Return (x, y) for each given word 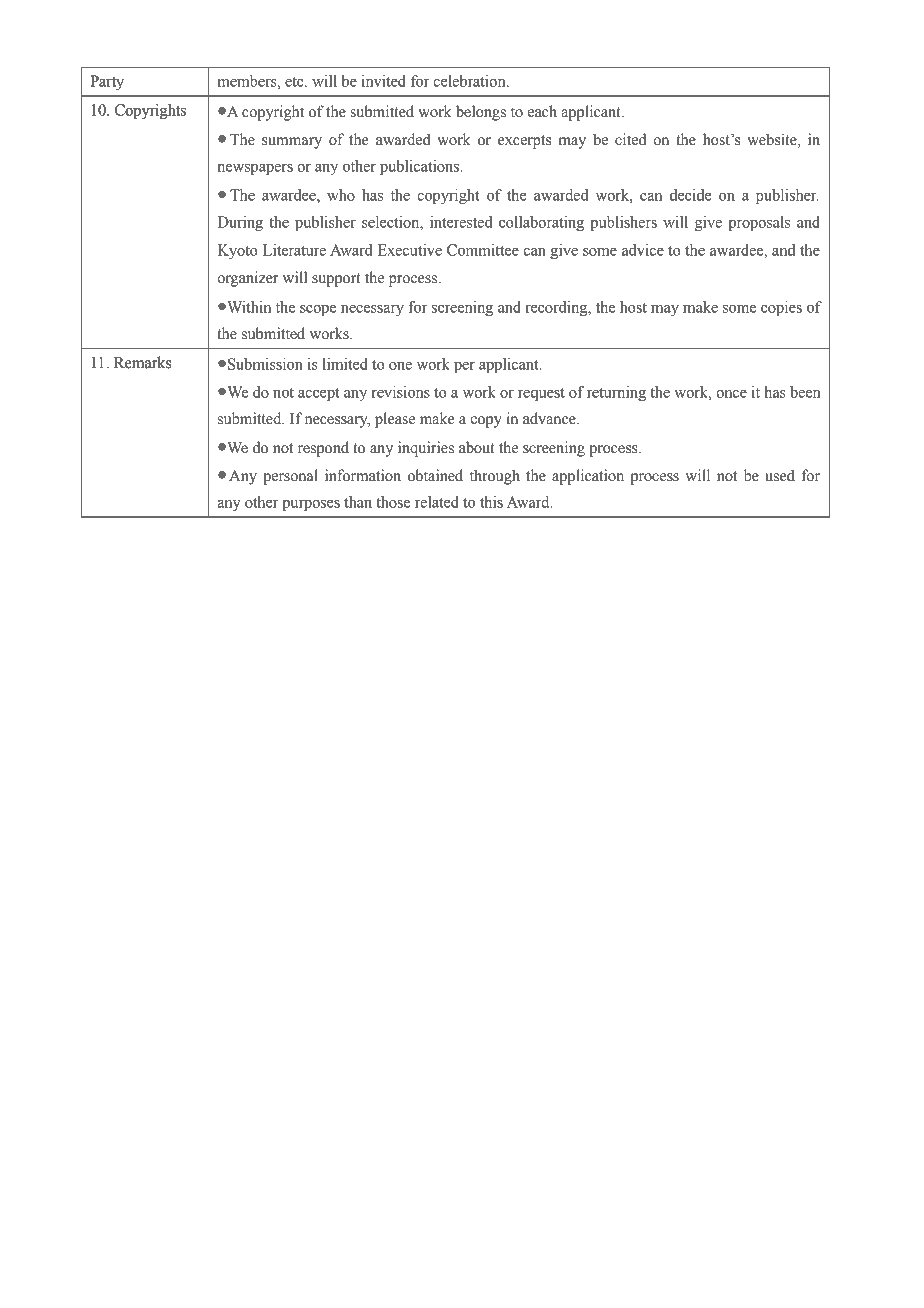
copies (781, 308)
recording (557, 308)
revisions (401, 392)
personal (290, 477)
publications (421, 167)
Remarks (142, 362)
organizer (247, 279)
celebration (470, 81)
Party (107, 82)
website (773, 139)
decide (691, 195)
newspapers (255, 169)
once (731, 394)
